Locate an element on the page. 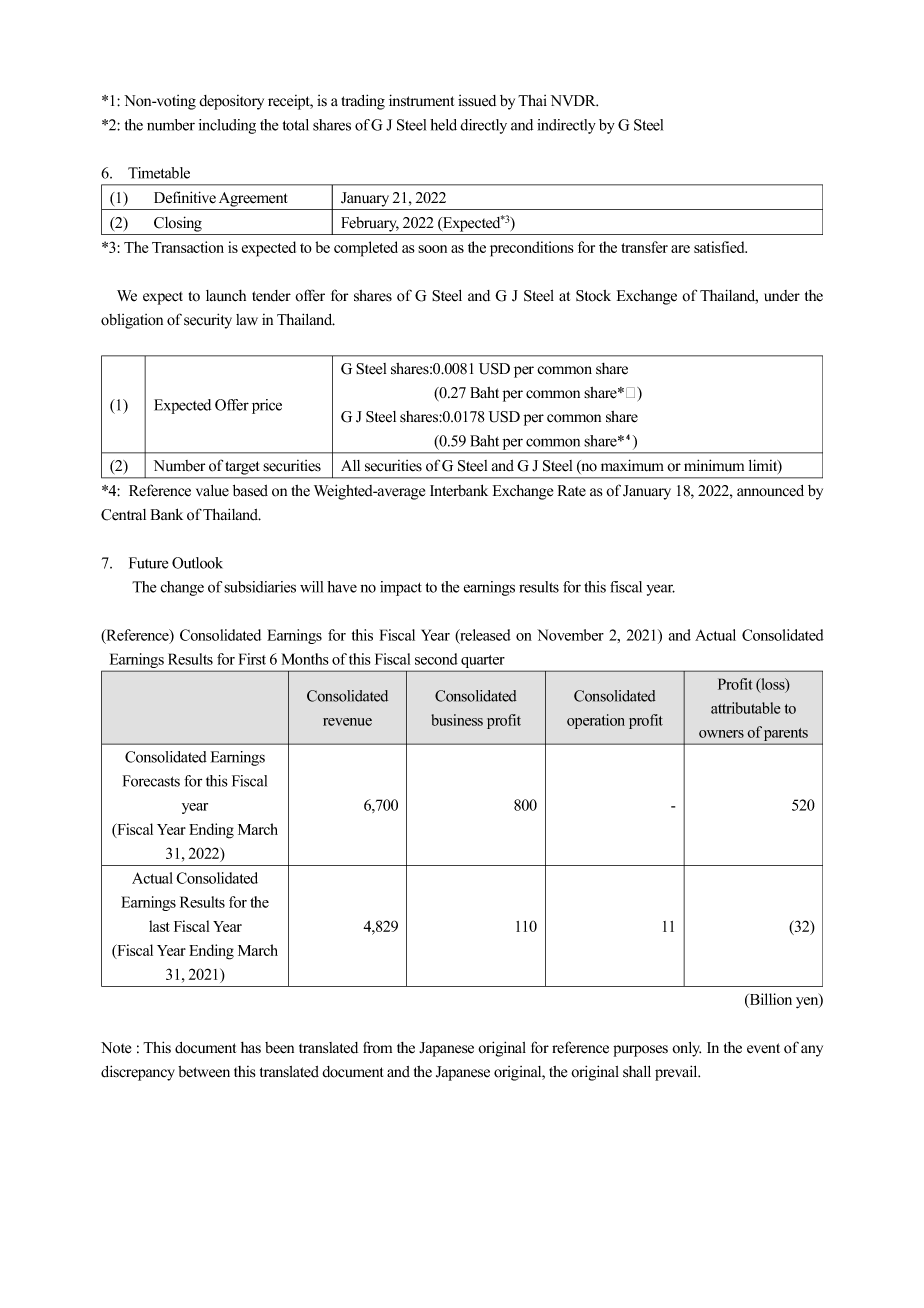 Image resolution: width=924 pixels, height=1308 pixels. business is located at coordinates (457, 720).
